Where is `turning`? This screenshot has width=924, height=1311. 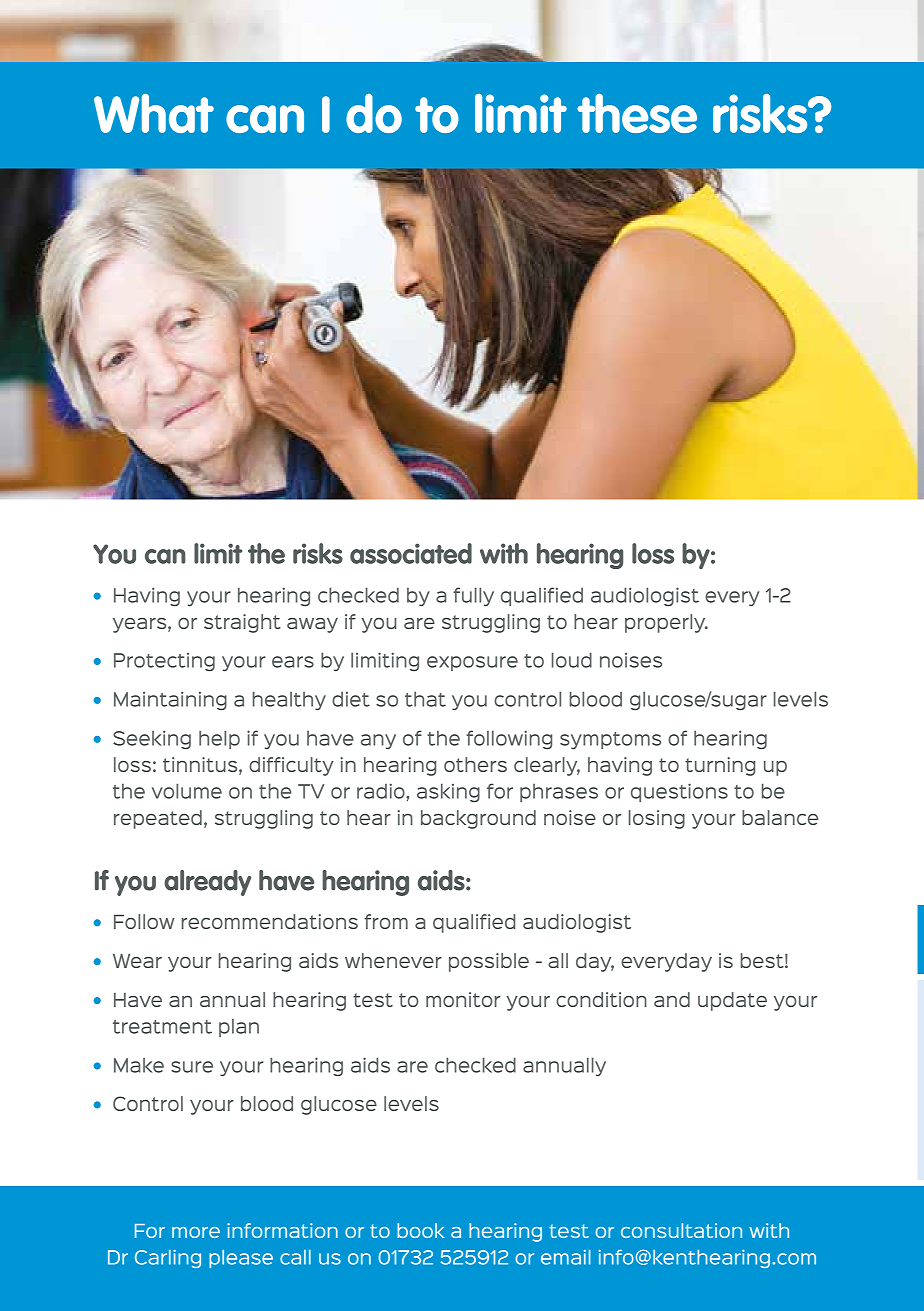 turning is located at coordinates (720, 766).
